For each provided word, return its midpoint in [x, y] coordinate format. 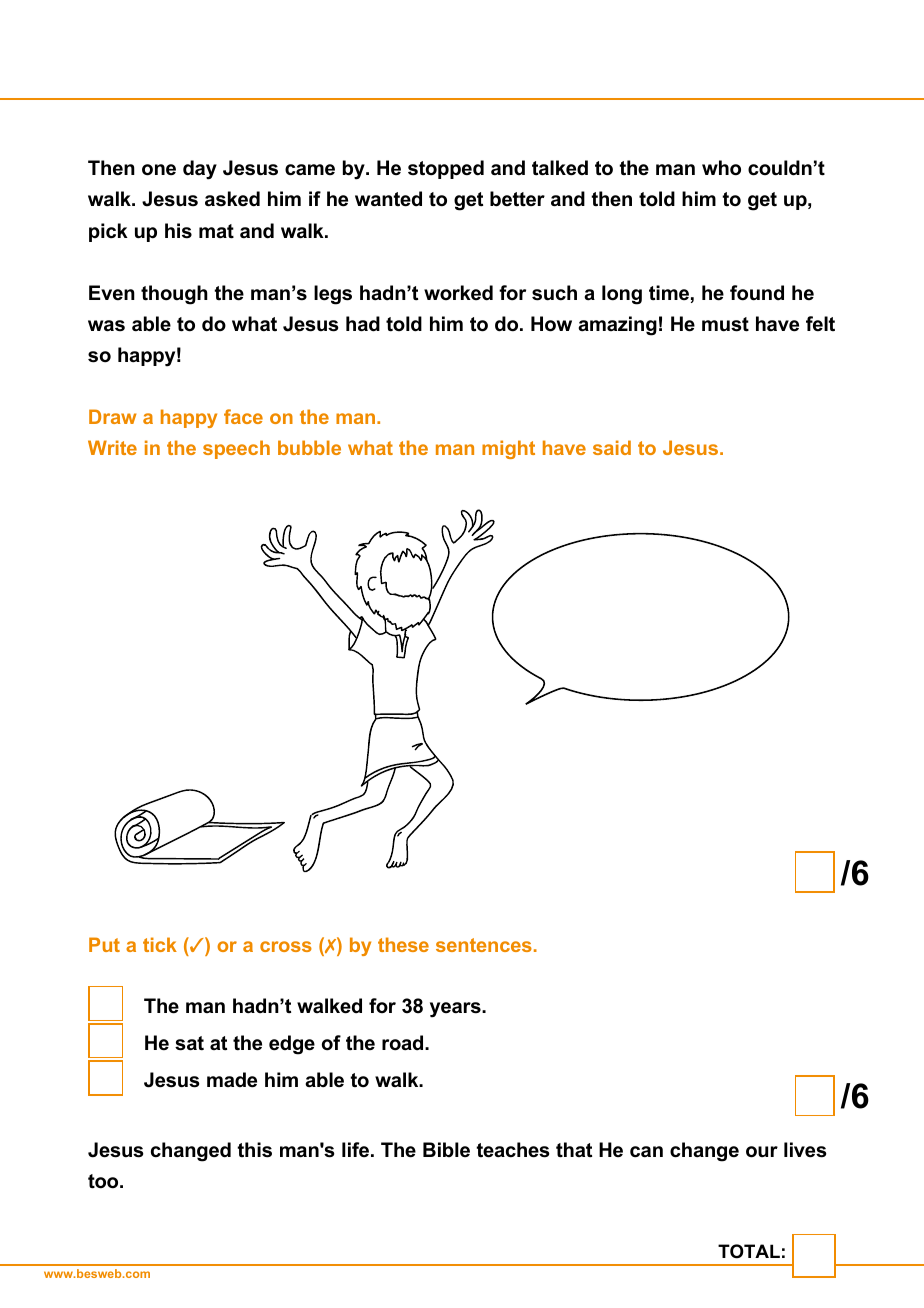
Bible [446, 1150]
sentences [484, 945]
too [104, 1181]
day [200, 170]
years [456, 1010]
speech [236, 449]
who [721, 168]
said [612, 447]
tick [160, 944]
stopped [446, 169]
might [508, 449]
